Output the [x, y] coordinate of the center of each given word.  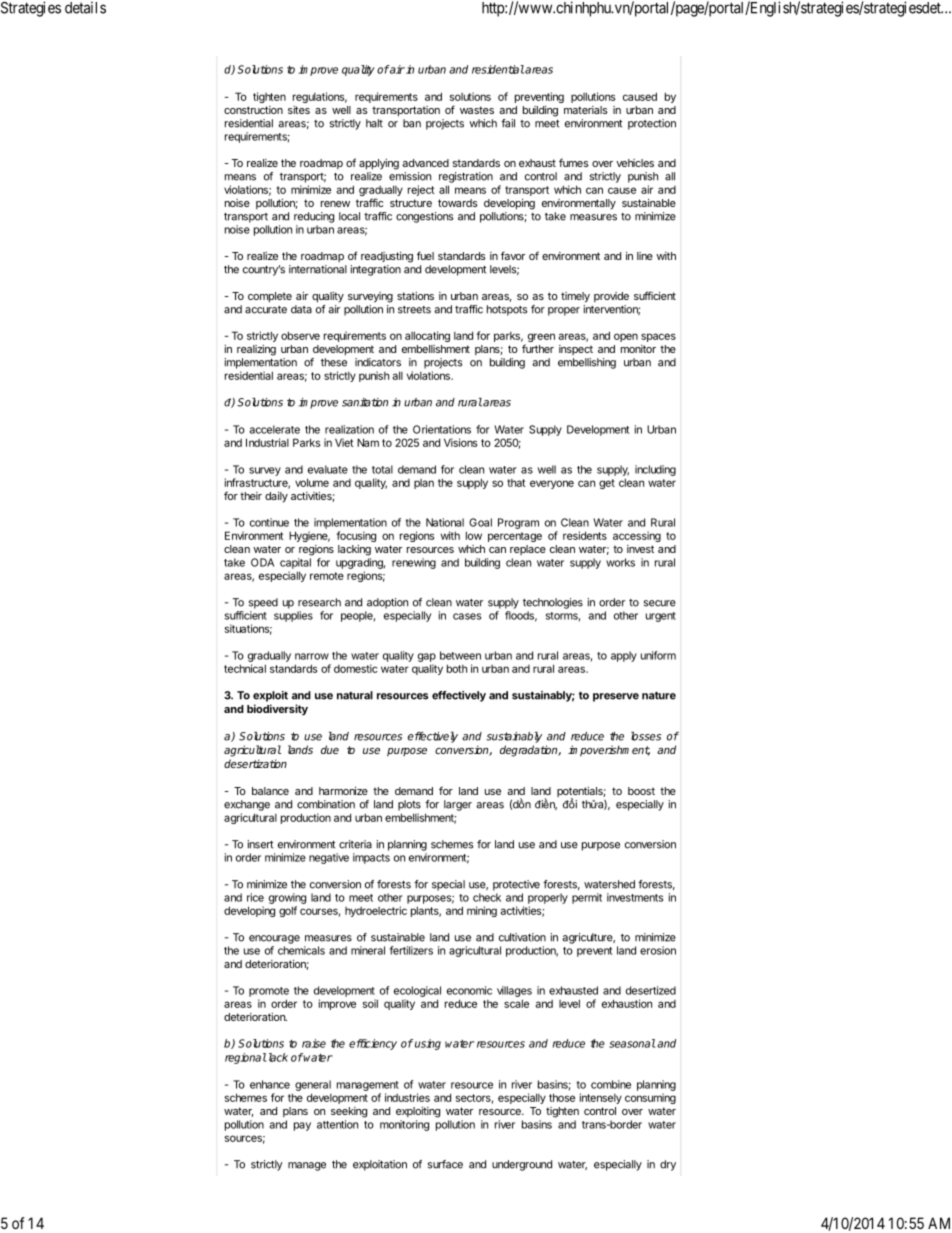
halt [374, 123]
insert [260, 844]
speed [263, 603]
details [85, 8]
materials [585, 110]
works [620, 562]
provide [611, 297]
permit [587, 898]
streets [414, 310]
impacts [371, 858]
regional [246, 1058]
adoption [387, 603]
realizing [256, 350]
